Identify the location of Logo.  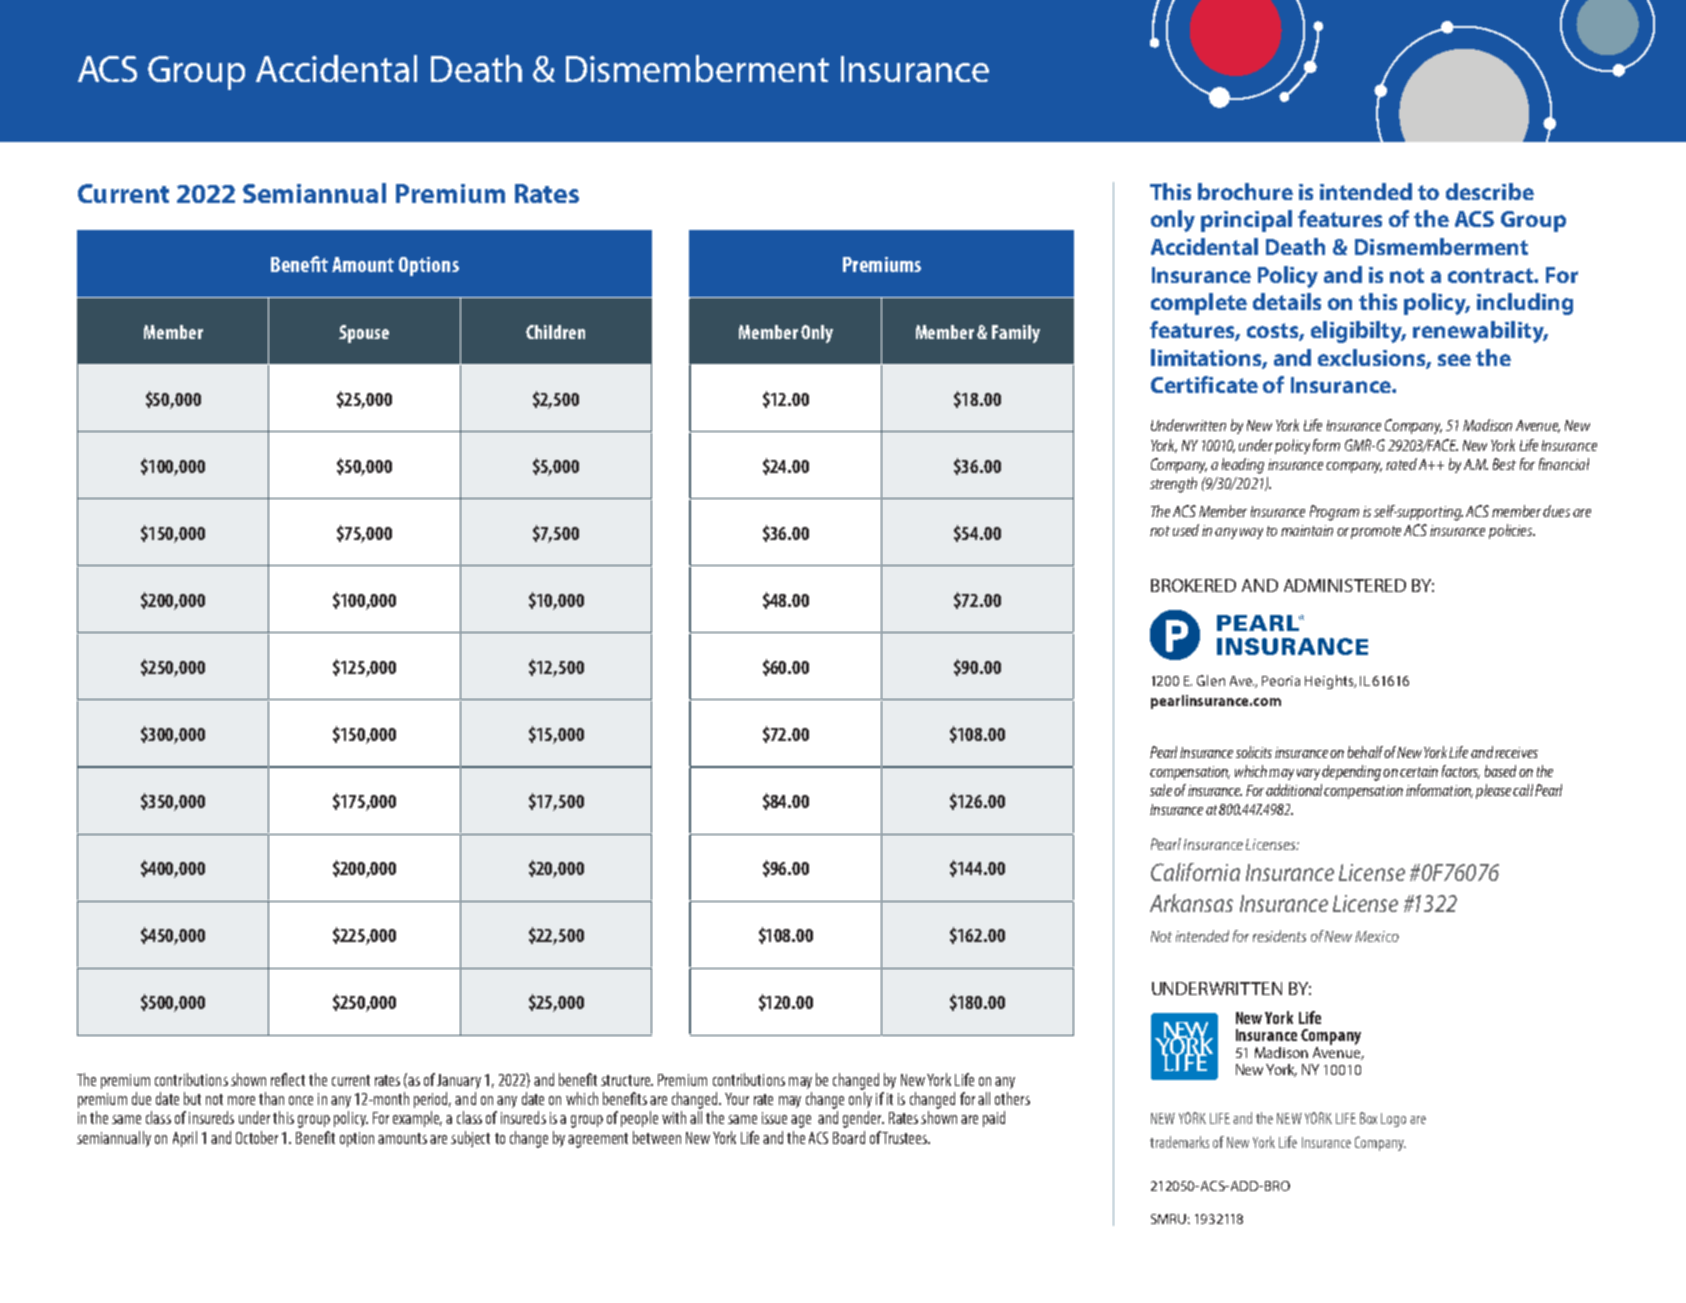
(1393, 1120).
